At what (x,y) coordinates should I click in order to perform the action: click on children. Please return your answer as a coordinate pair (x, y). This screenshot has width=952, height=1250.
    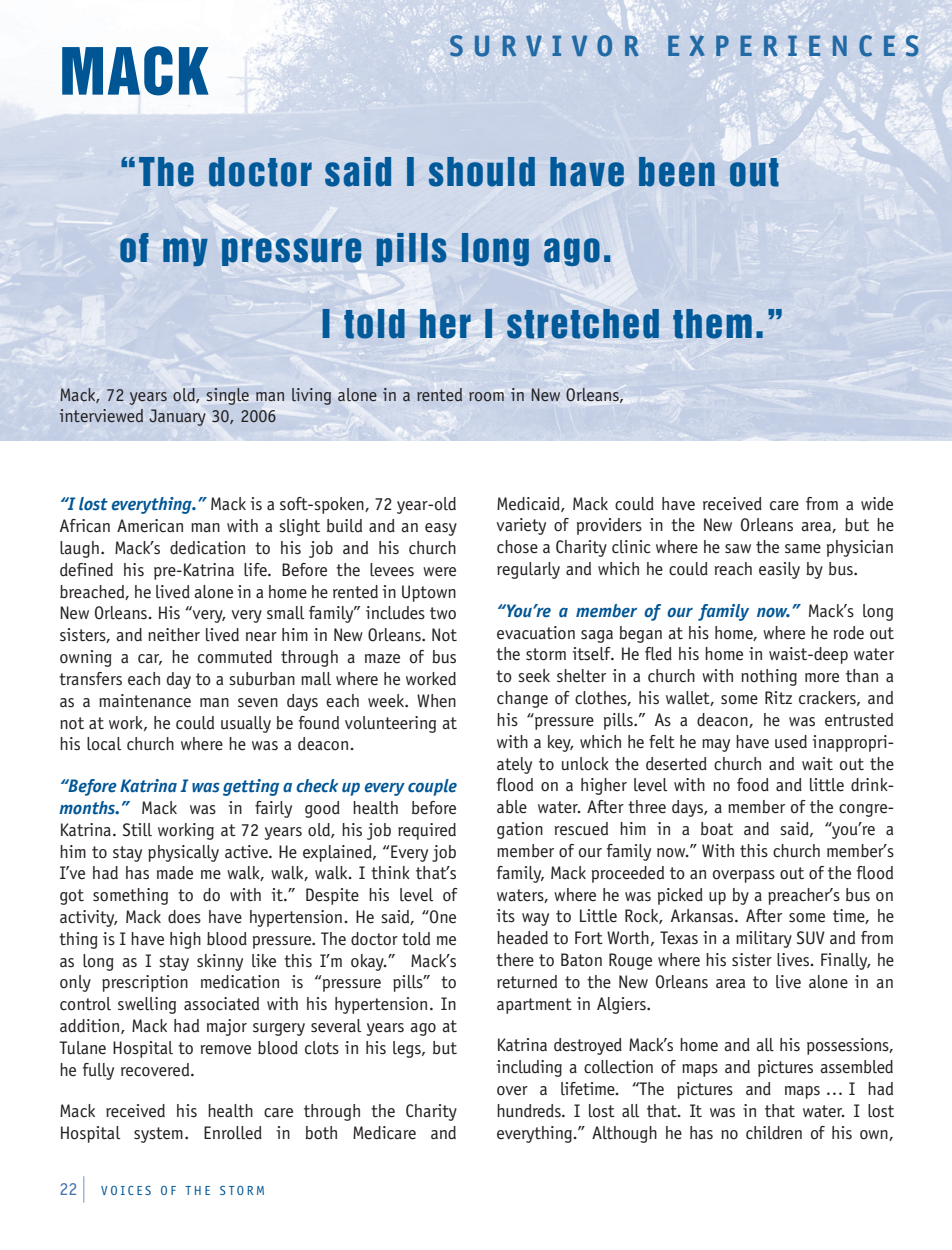
    Looking at the image, I should click on (774, 1133).
